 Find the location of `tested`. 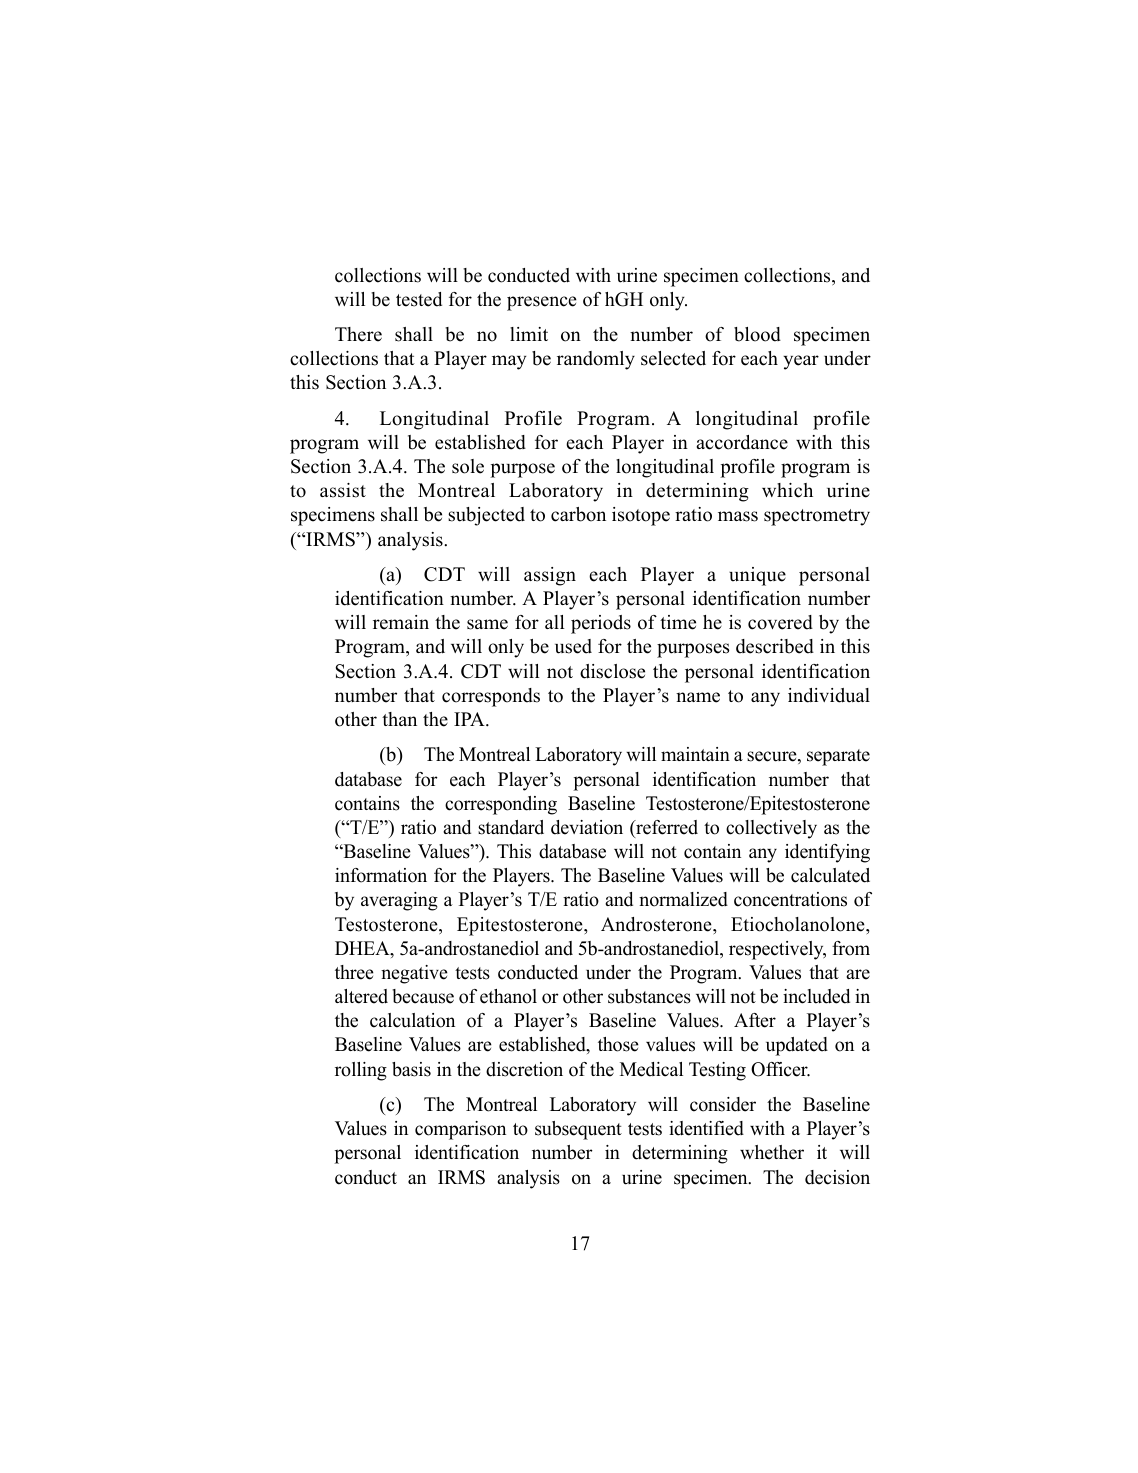

tested is located at coordinates (419, 299).
